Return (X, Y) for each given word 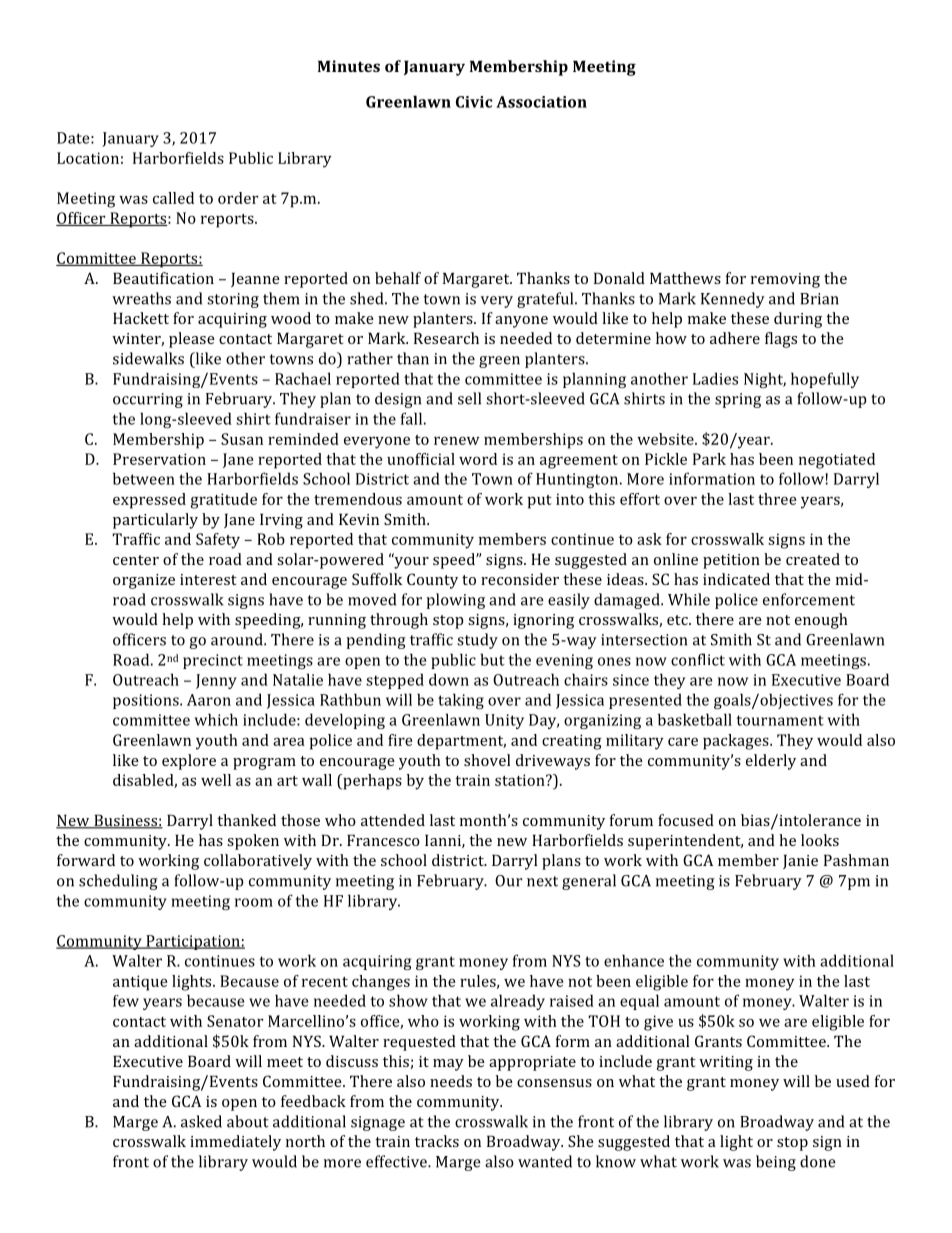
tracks (437, 1141)
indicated (736, 579)
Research (446, 338)
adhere (735, 338)
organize (144, 581)
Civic (474, 102)
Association (541, 102)
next (542, 881)
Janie (800, 861)
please (192, 340)
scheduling (118, 882)
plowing (455, 601)
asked (201, 1121)
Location (88, 158)
